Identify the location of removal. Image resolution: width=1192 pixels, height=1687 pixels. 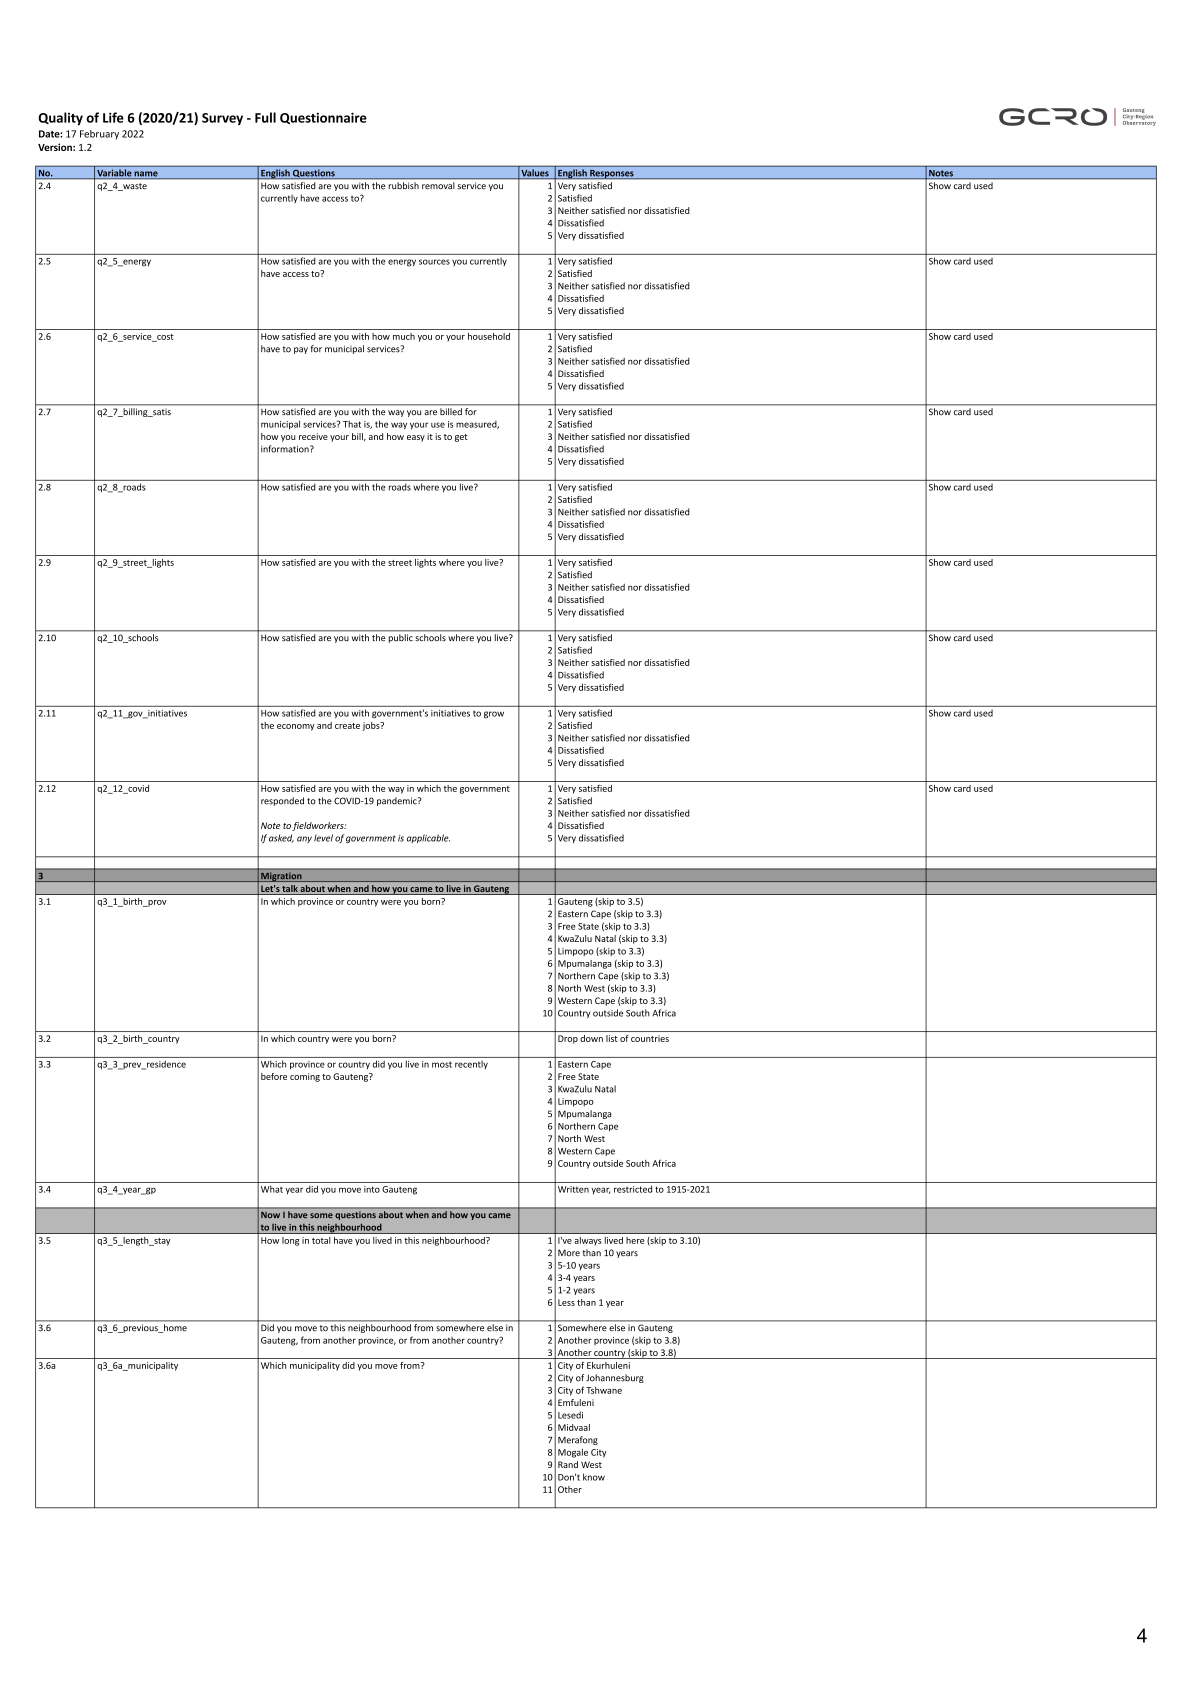
(438, 185).
